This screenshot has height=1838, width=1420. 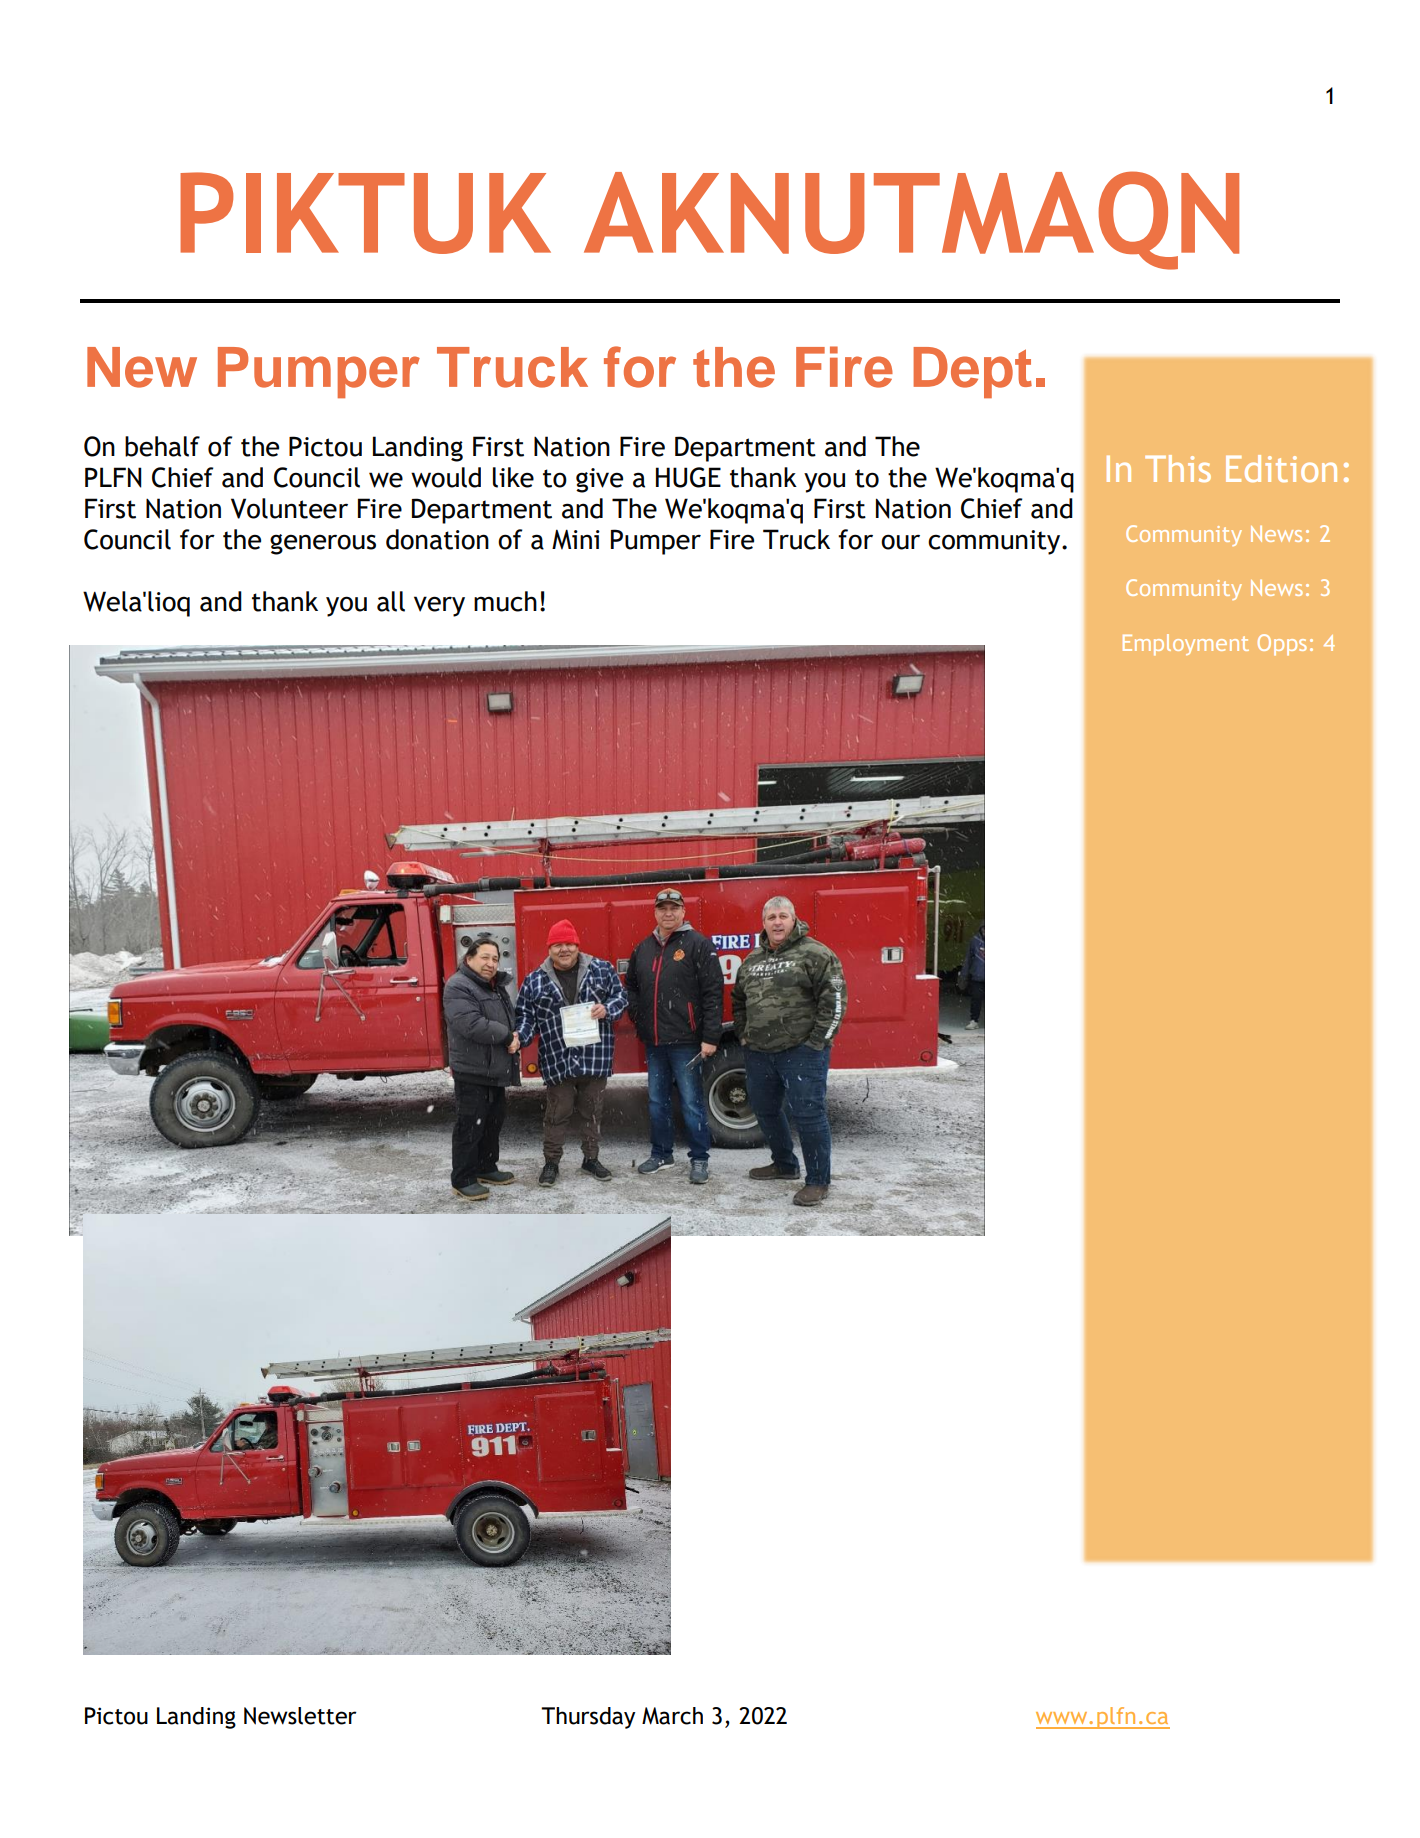 I want to click on This, so click(x=1178, y=468).
